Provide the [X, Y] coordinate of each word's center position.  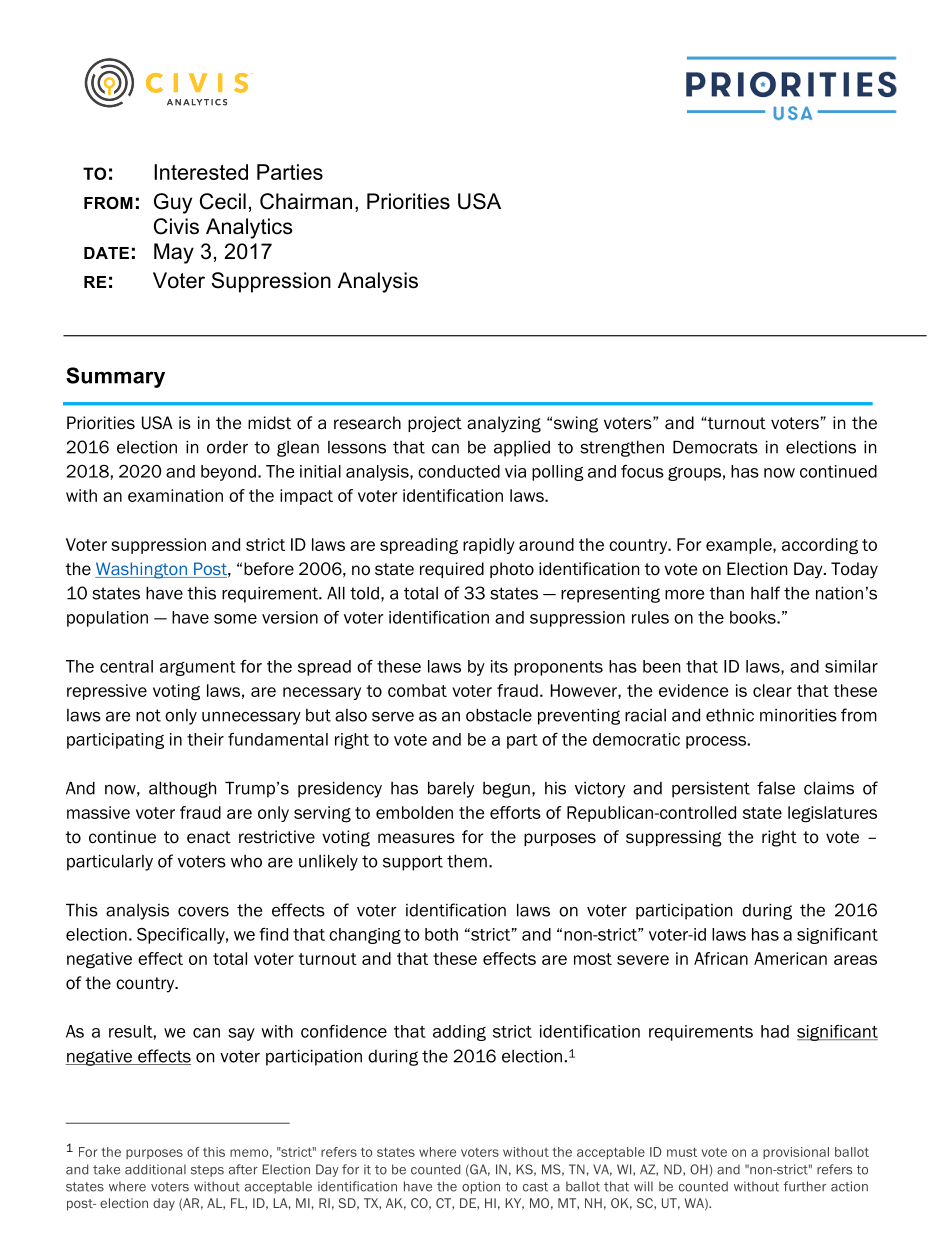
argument [198, 668]
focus [642, 471]
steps [207, 1171]
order [227, 447]
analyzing [504, 424]
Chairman [306, 201]
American [790, 958]
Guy [173, 203]
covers [203, 911]
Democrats [715, 447]
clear [772, 690]
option [481, 1187]
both [441, 934]
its [499, 666]
